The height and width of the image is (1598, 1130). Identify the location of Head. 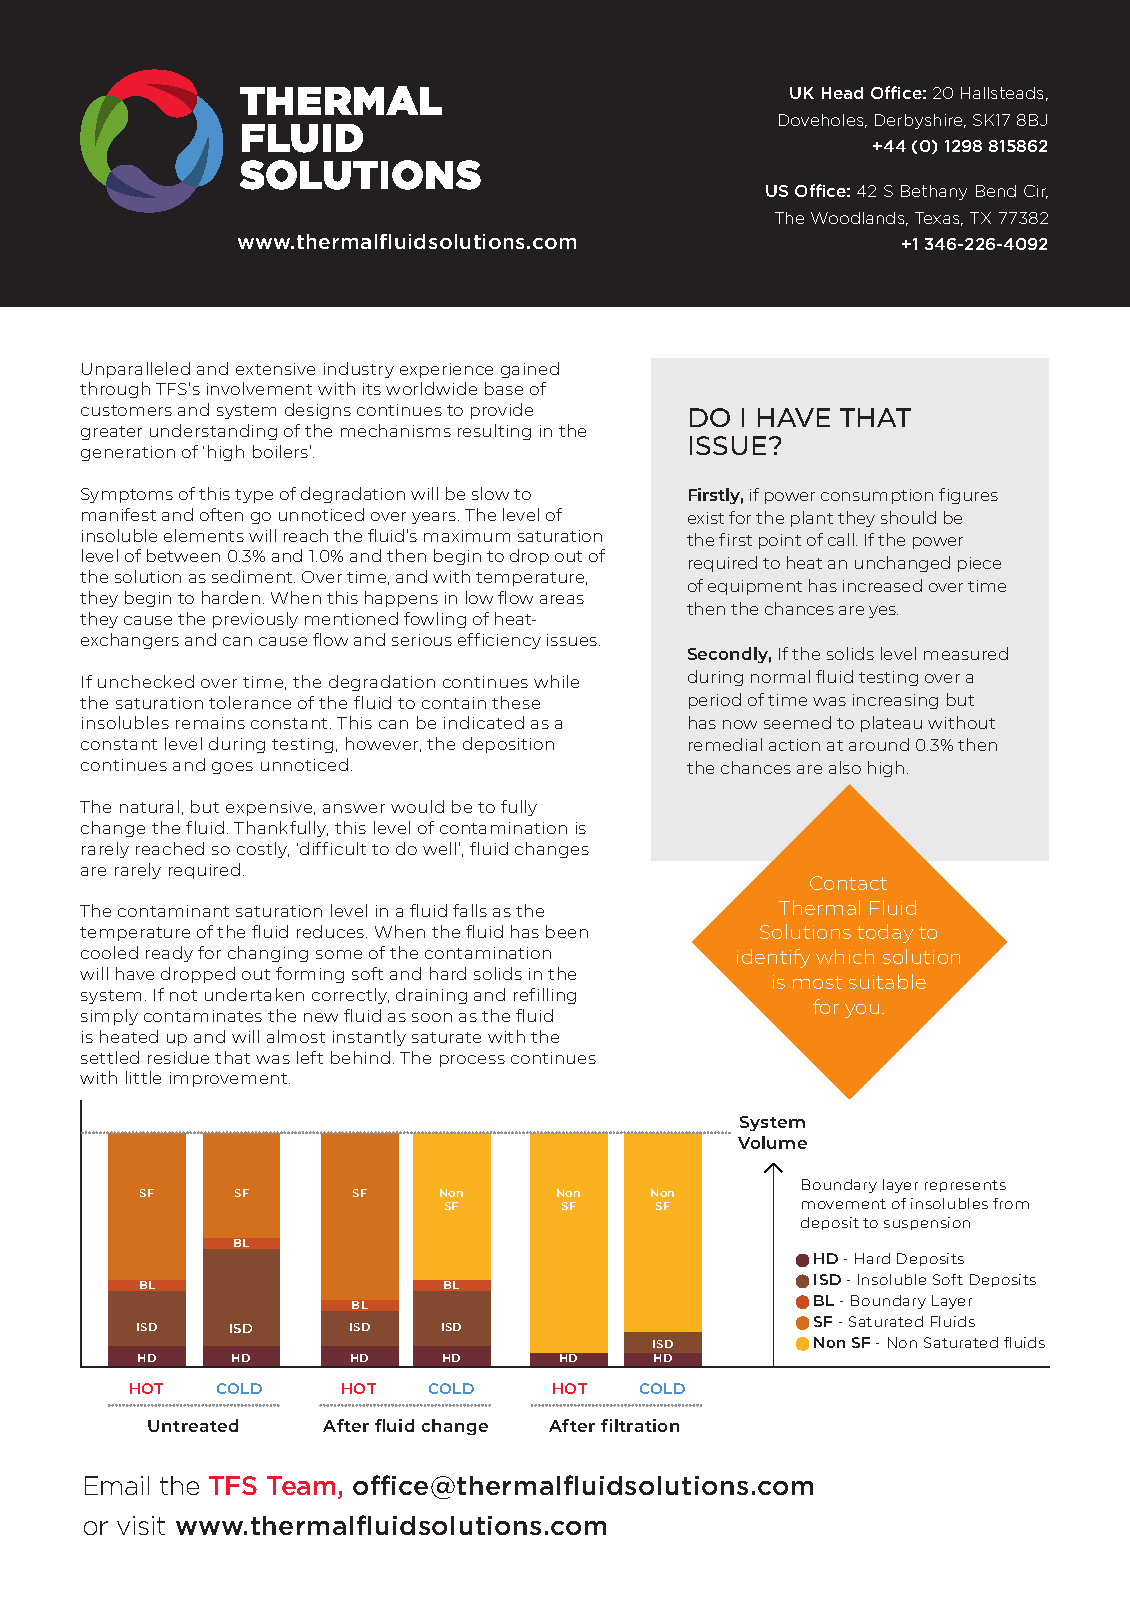
(842, 93).
